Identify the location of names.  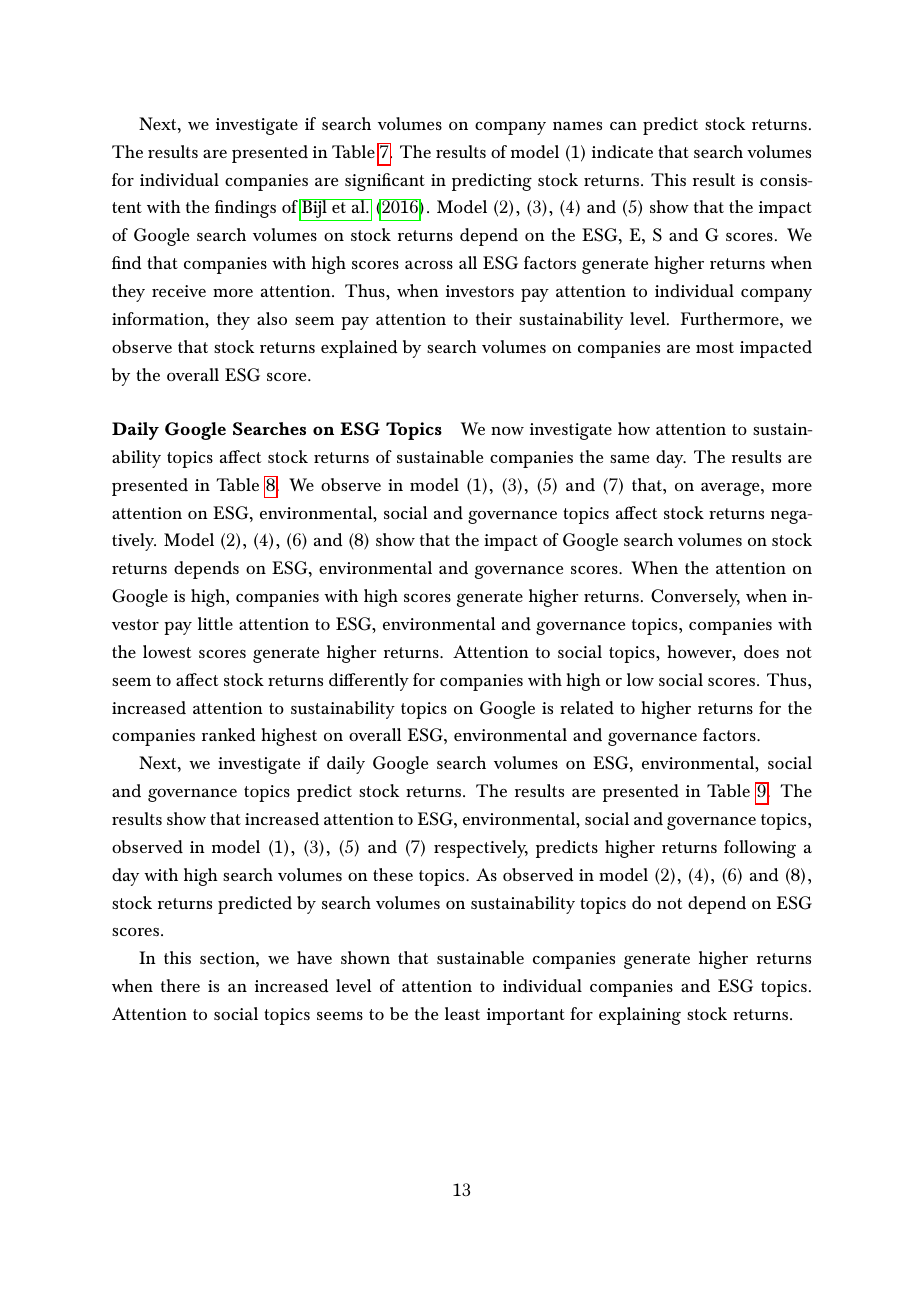
(577, 125).
